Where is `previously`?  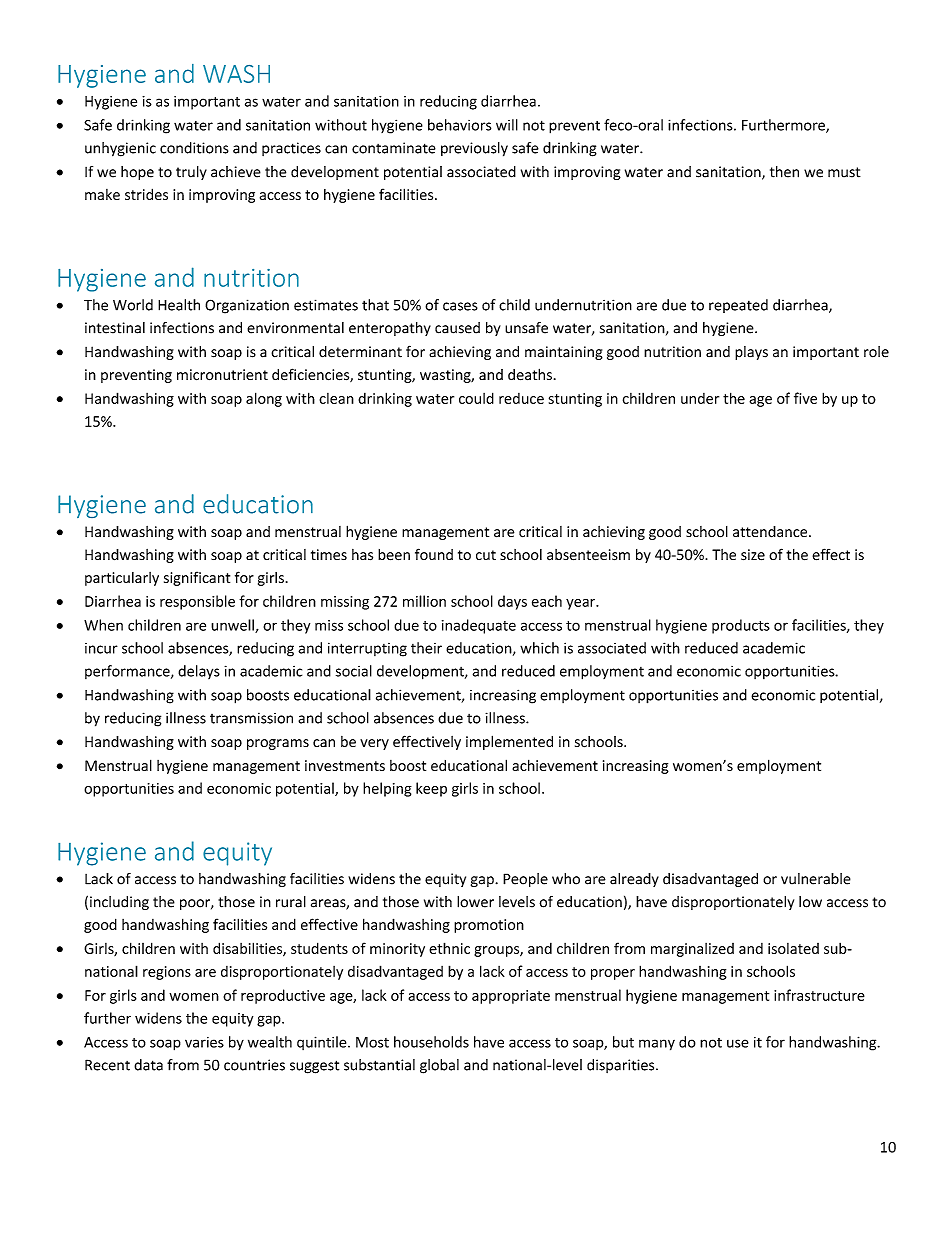 previously is located at coordinates (474, 149).
